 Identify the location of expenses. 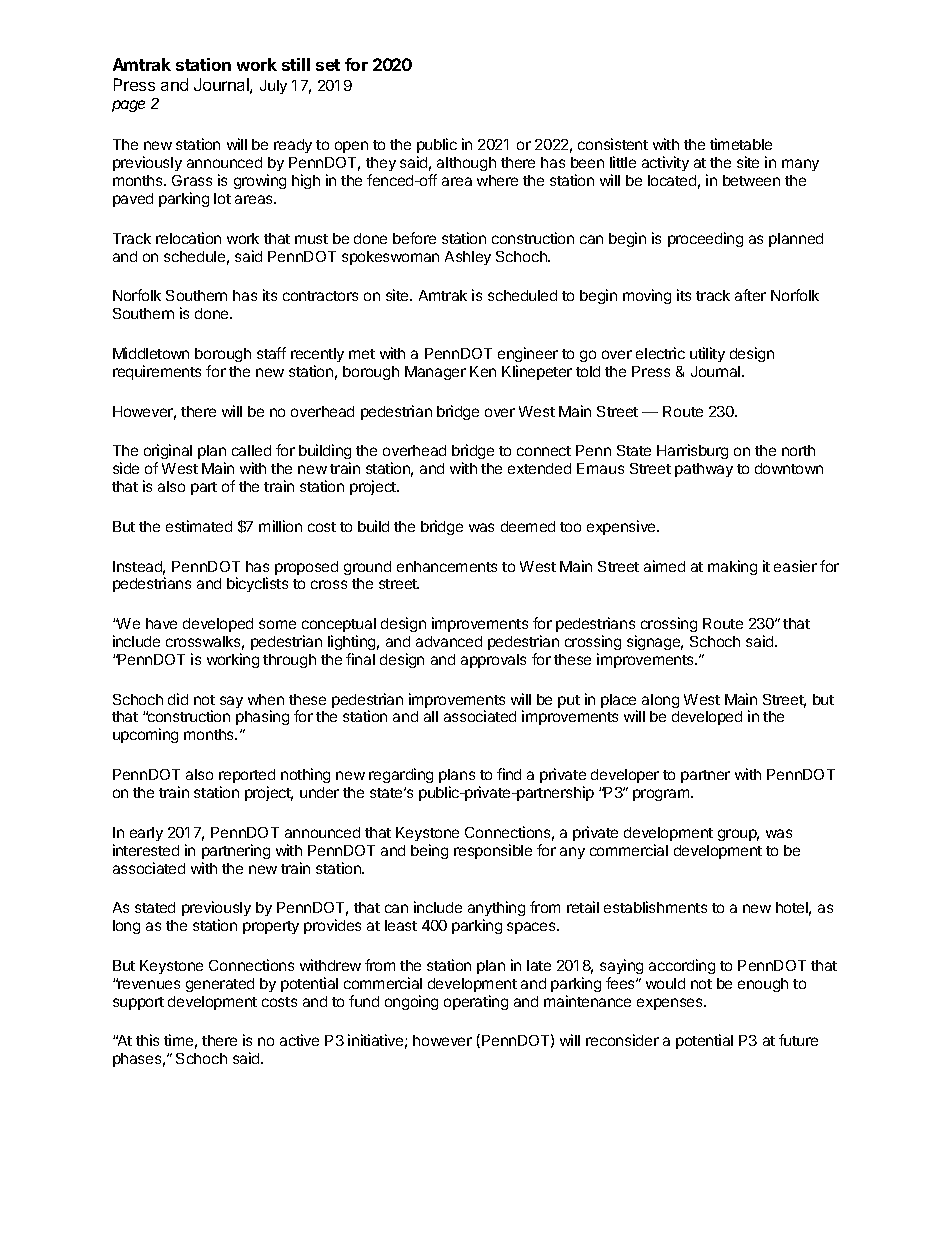
(671, 1004).
